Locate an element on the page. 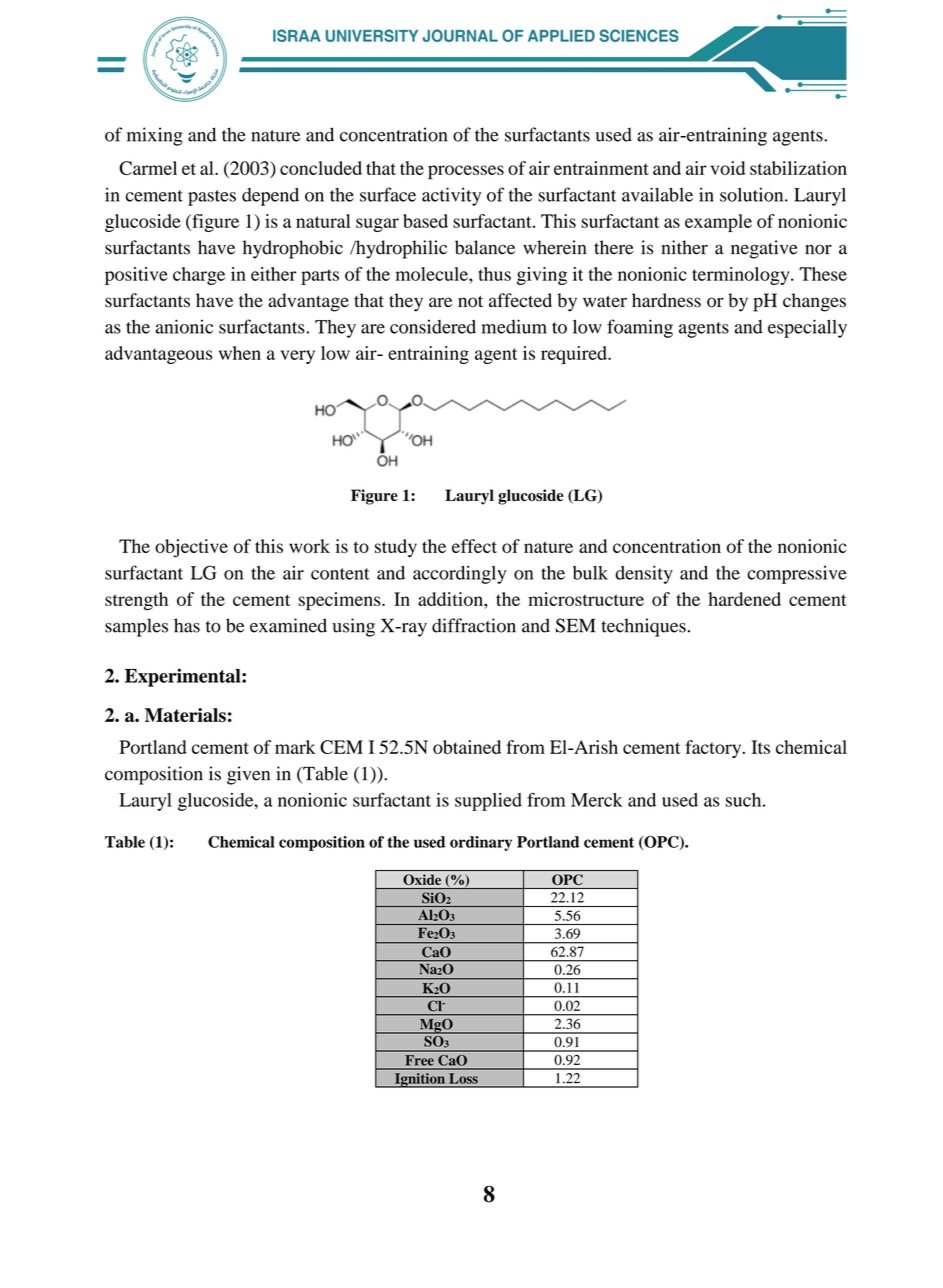  has is located at coordinates (187, 625).
